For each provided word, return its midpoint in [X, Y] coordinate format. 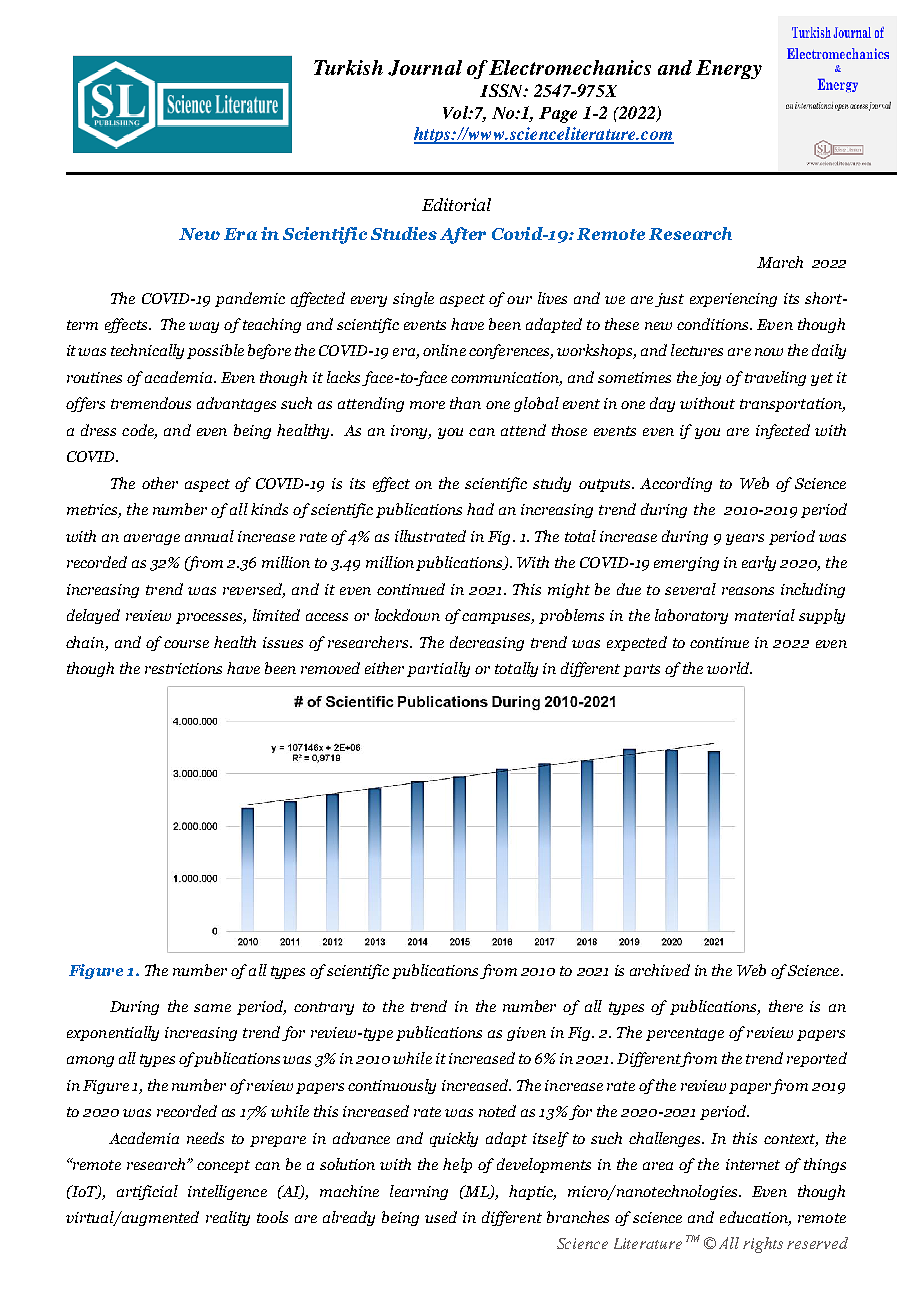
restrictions [183, 668]
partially [438, 669]
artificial [147, 1192]
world [729, 668]
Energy [729, 69]
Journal [425, 68]
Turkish [348, 67]
